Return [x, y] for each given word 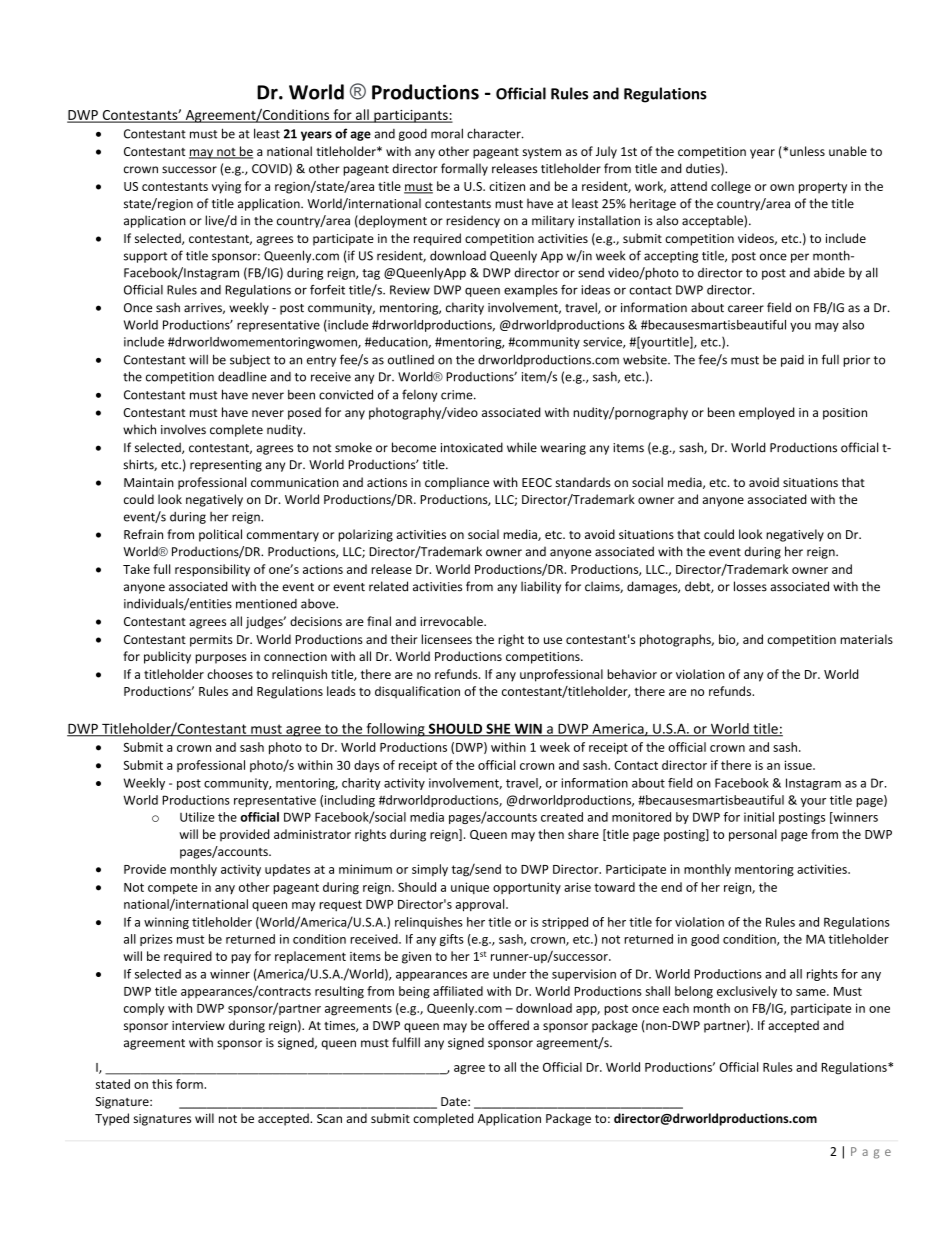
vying [226, 188]
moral [447, 133]
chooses [230, 674]
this [162, 1084]
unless [807, 151]
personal [753, 835]
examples [531, 291]
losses [750, 586]
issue [799, 765]
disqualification [417, 692]
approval [481, 905]
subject [250, 361]
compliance [457, 483]
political [220, 535]
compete [173, 888]
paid [792, 361]
